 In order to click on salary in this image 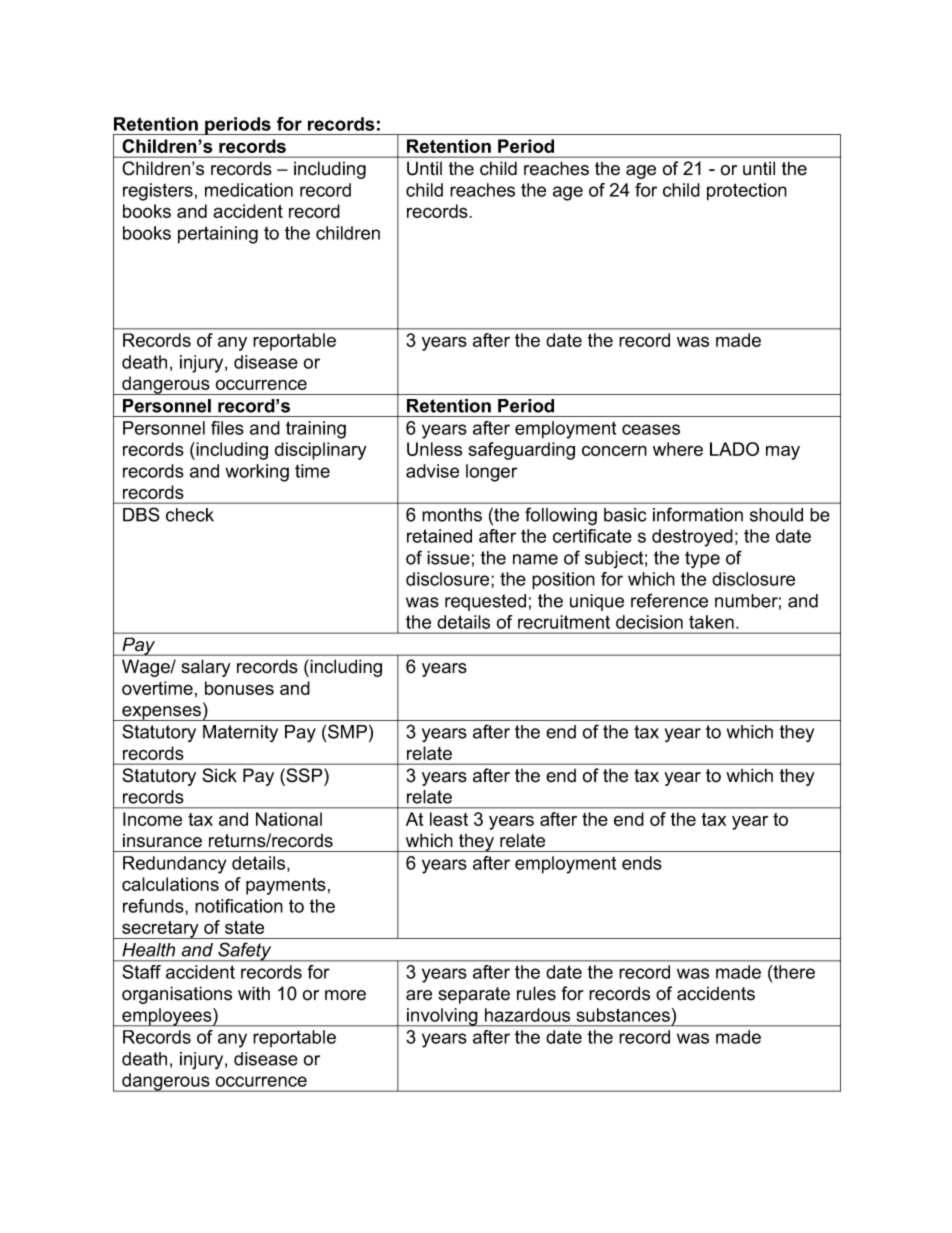, I will do `click(206, 668)`.
